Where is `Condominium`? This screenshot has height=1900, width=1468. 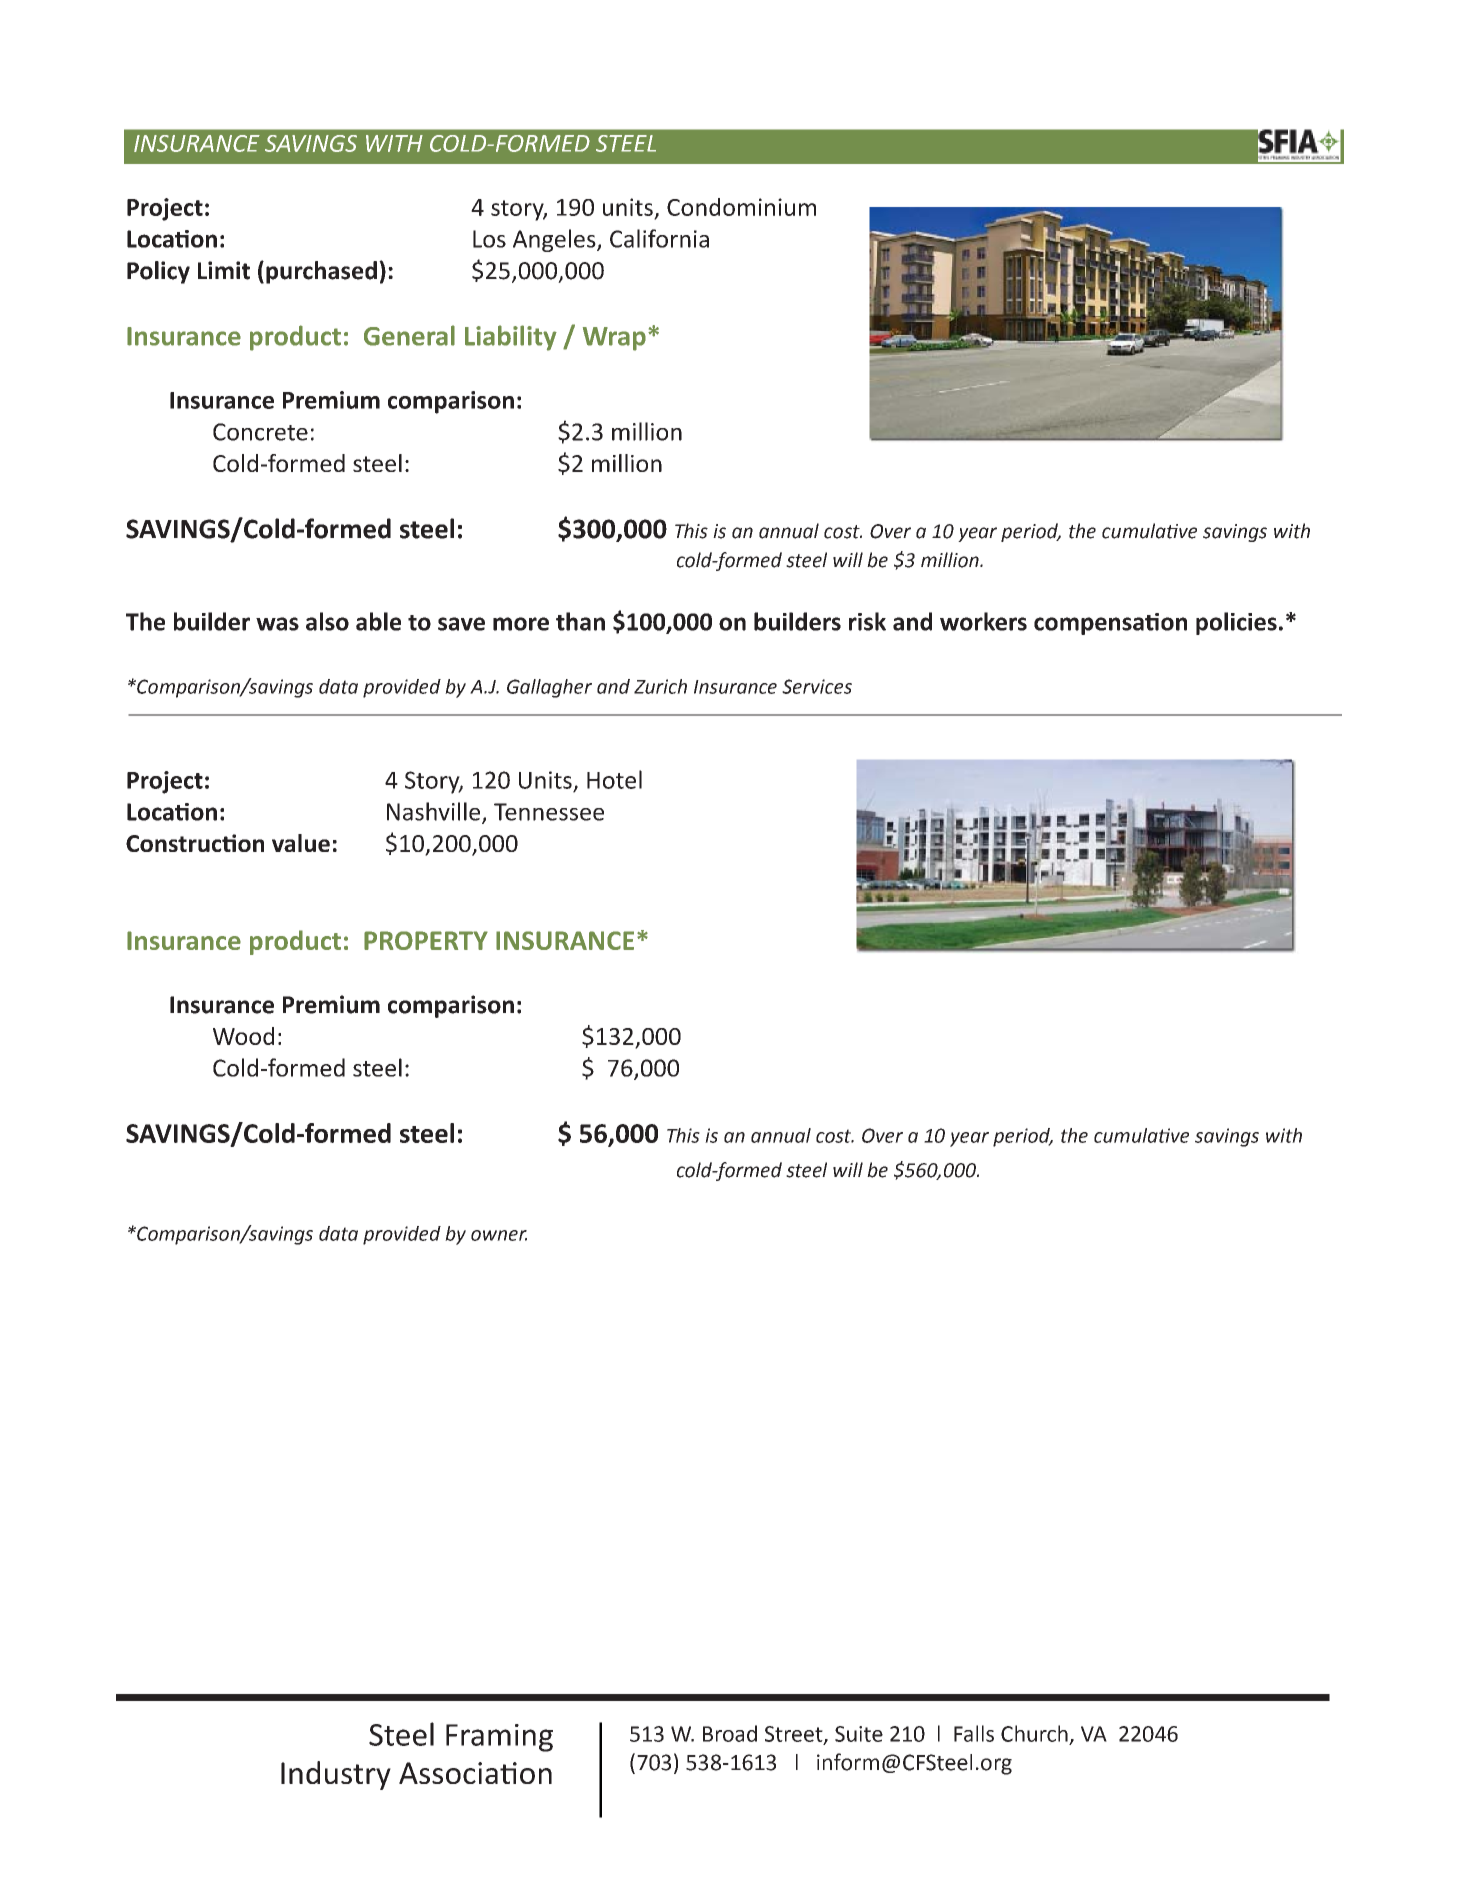
Condominium is located at coordinates (741, 207).
